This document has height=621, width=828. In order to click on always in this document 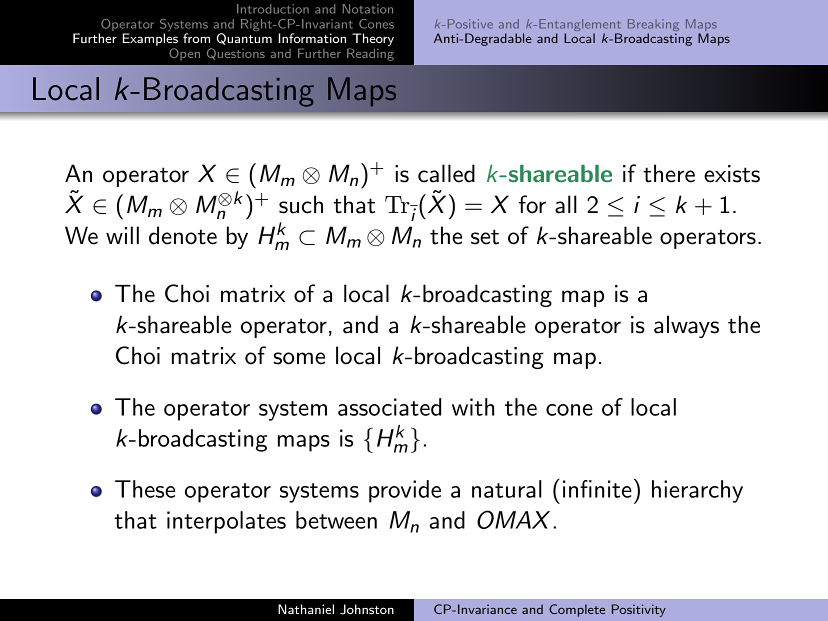, I will do `click(686, 326)`.
